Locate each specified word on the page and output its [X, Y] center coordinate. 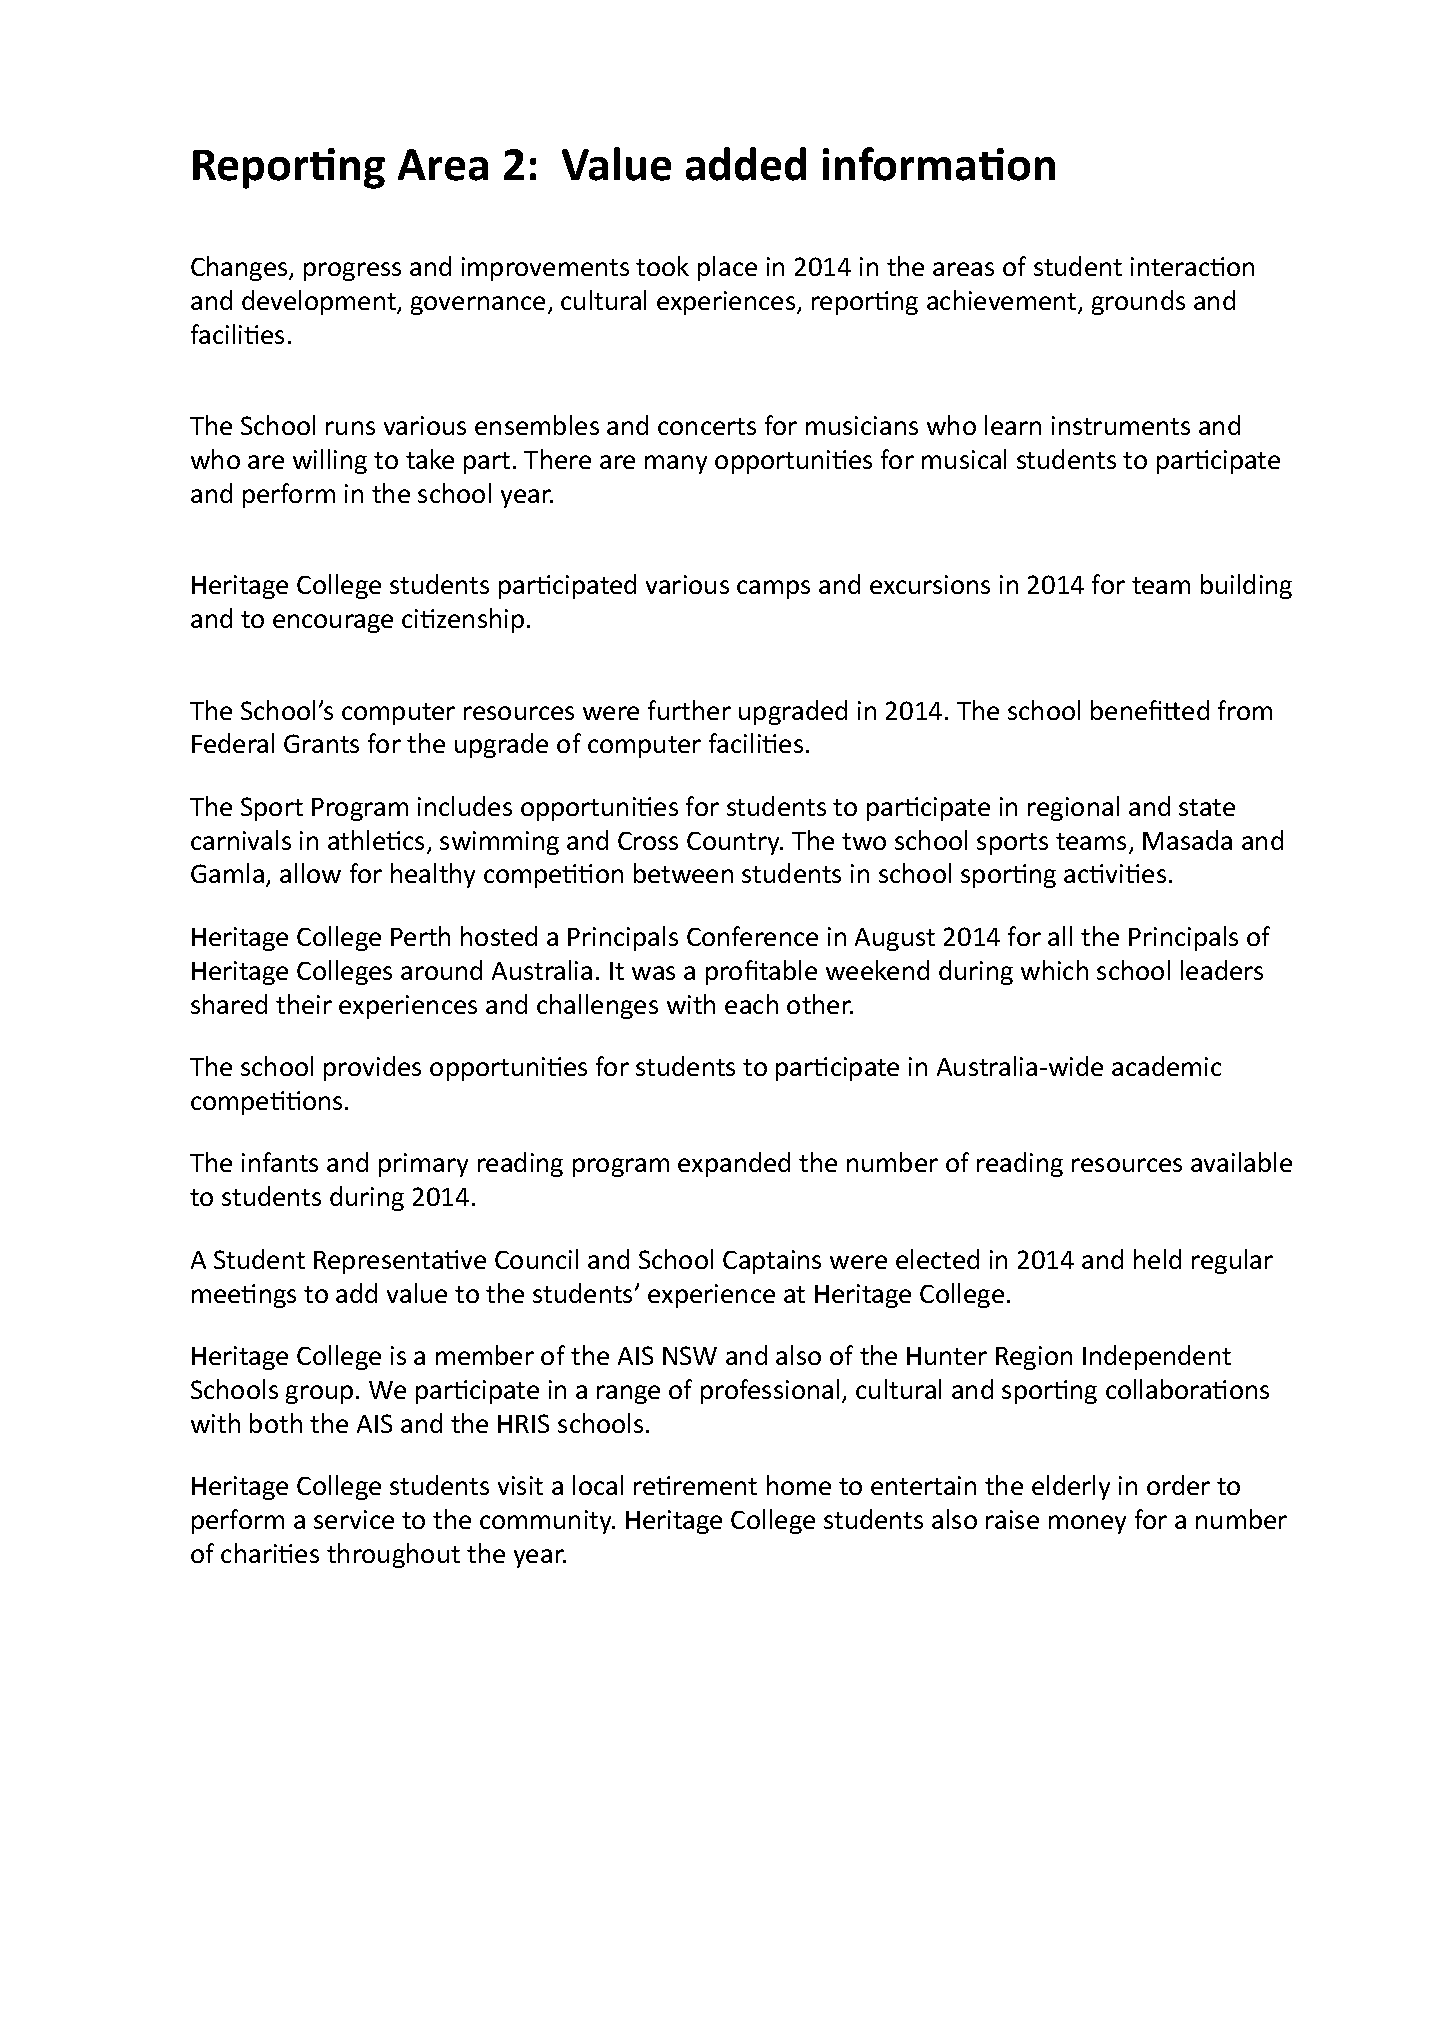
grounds [1138, 302]
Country [734, 843]
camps [773, 589]
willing [330, 461]
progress [352, 271]
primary [423, 1165]
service [354, 1519]
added [746, 164]
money [1087, 1524]
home [799, 1485]
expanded [734, 1164]
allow [310, 873]
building [1246, 586]
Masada [1187, 840]
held [1157, 1259]
